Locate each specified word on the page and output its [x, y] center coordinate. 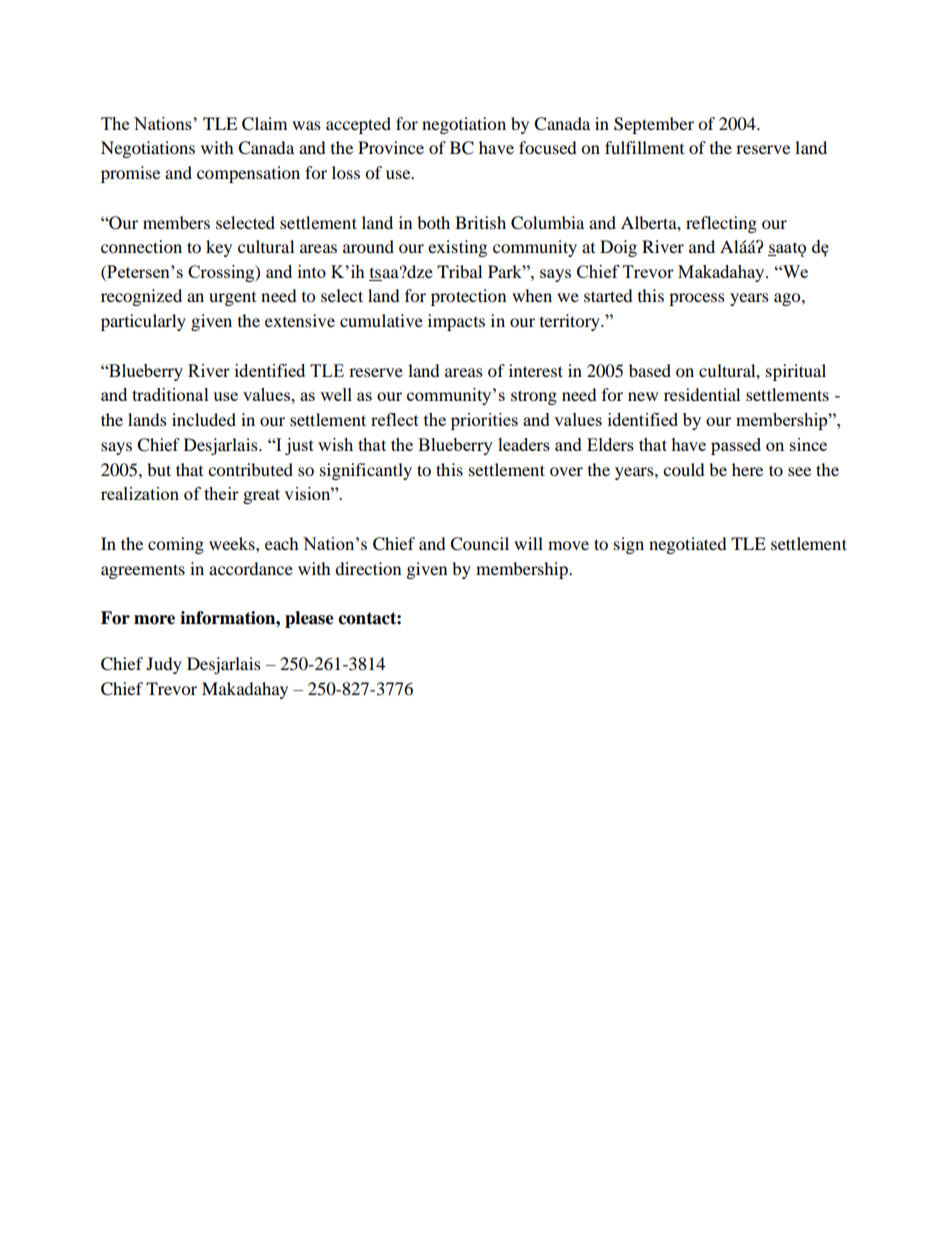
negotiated [688, 545]
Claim [264, 124]
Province [391, 147]
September [654, 125]
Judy [164, 665]
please [309, 619]
